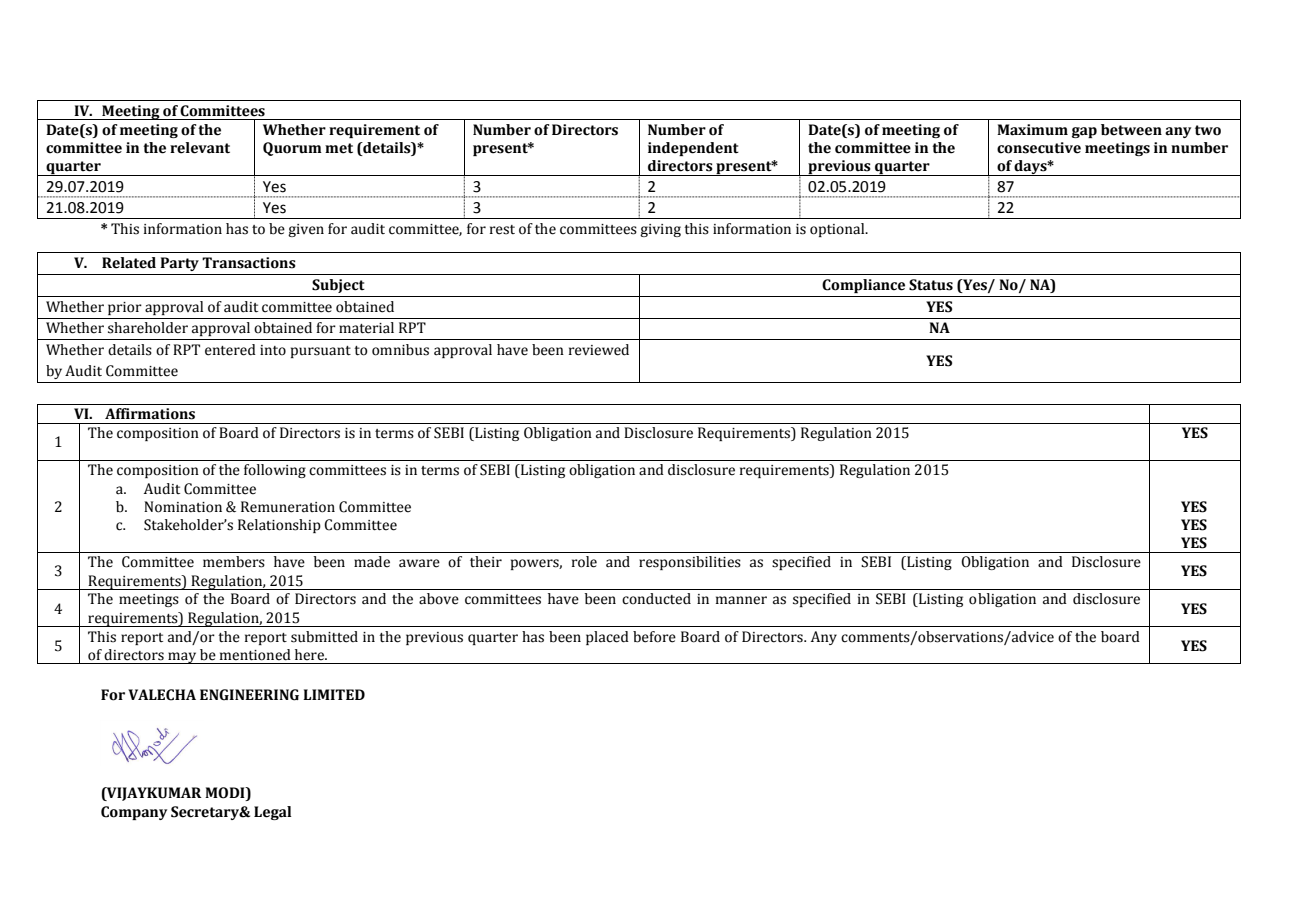  I want to click on Subject, so click(338, 286).
